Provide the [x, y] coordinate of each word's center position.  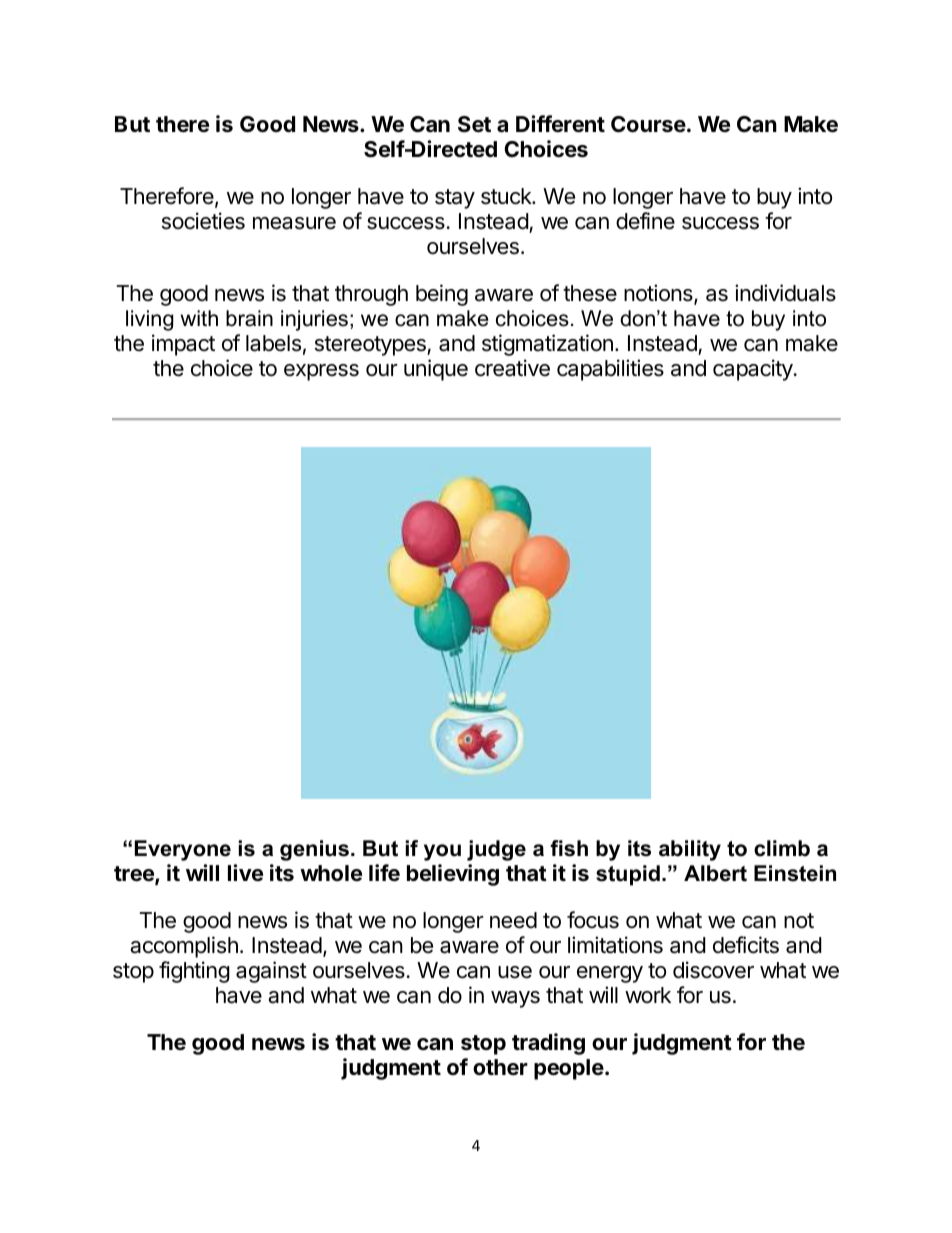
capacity [754, 370]
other [500, 1067]
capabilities [610, 370]
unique [436, 370]
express [321, 372]
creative [512, 368]
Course [648, 124]
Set [474, 124]
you [442, 852]
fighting [194, 972]
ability [690, 850]
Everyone [183, 850]
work [648, 995]
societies [203, 221]
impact [183, 345]
